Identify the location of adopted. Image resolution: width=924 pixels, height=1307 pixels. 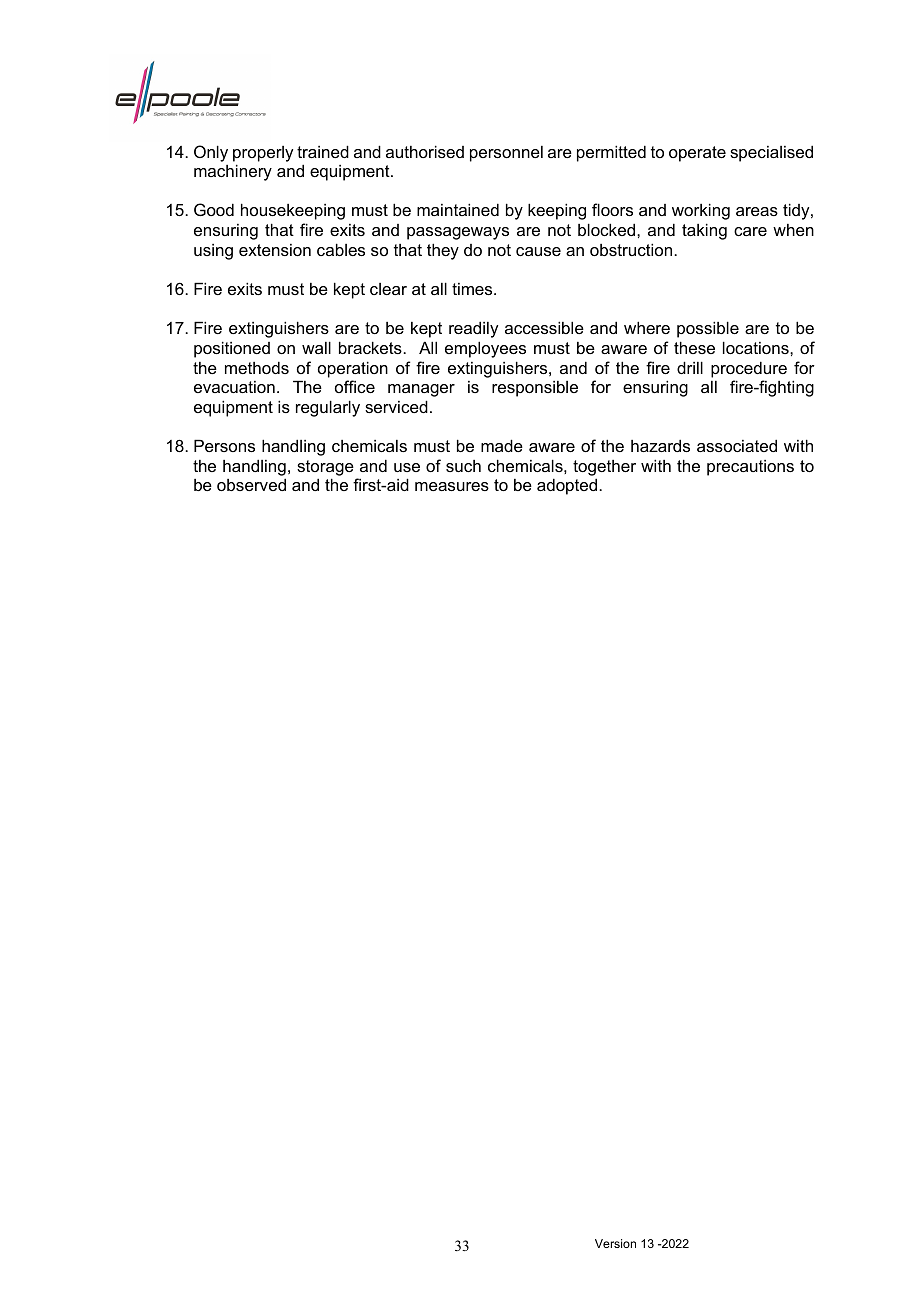
(568, 486).
